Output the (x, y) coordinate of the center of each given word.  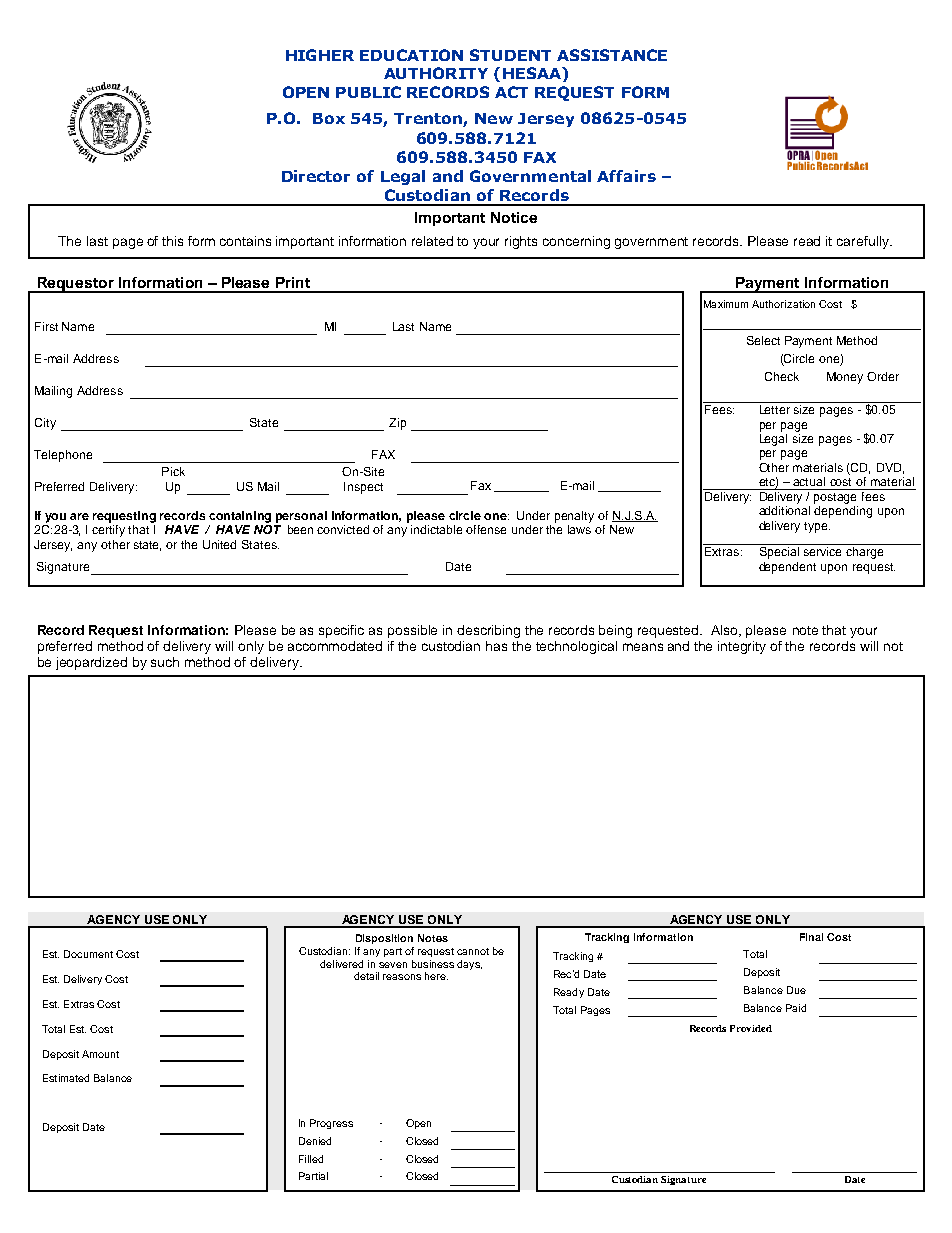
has (496, 646)
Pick (173, 471)
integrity (742, 647)
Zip (397, 424)
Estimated (66, 1078)
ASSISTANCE (612, 55)
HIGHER (320, 55)
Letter (775, 409)
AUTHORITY (436, 73)
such (165, 662)
